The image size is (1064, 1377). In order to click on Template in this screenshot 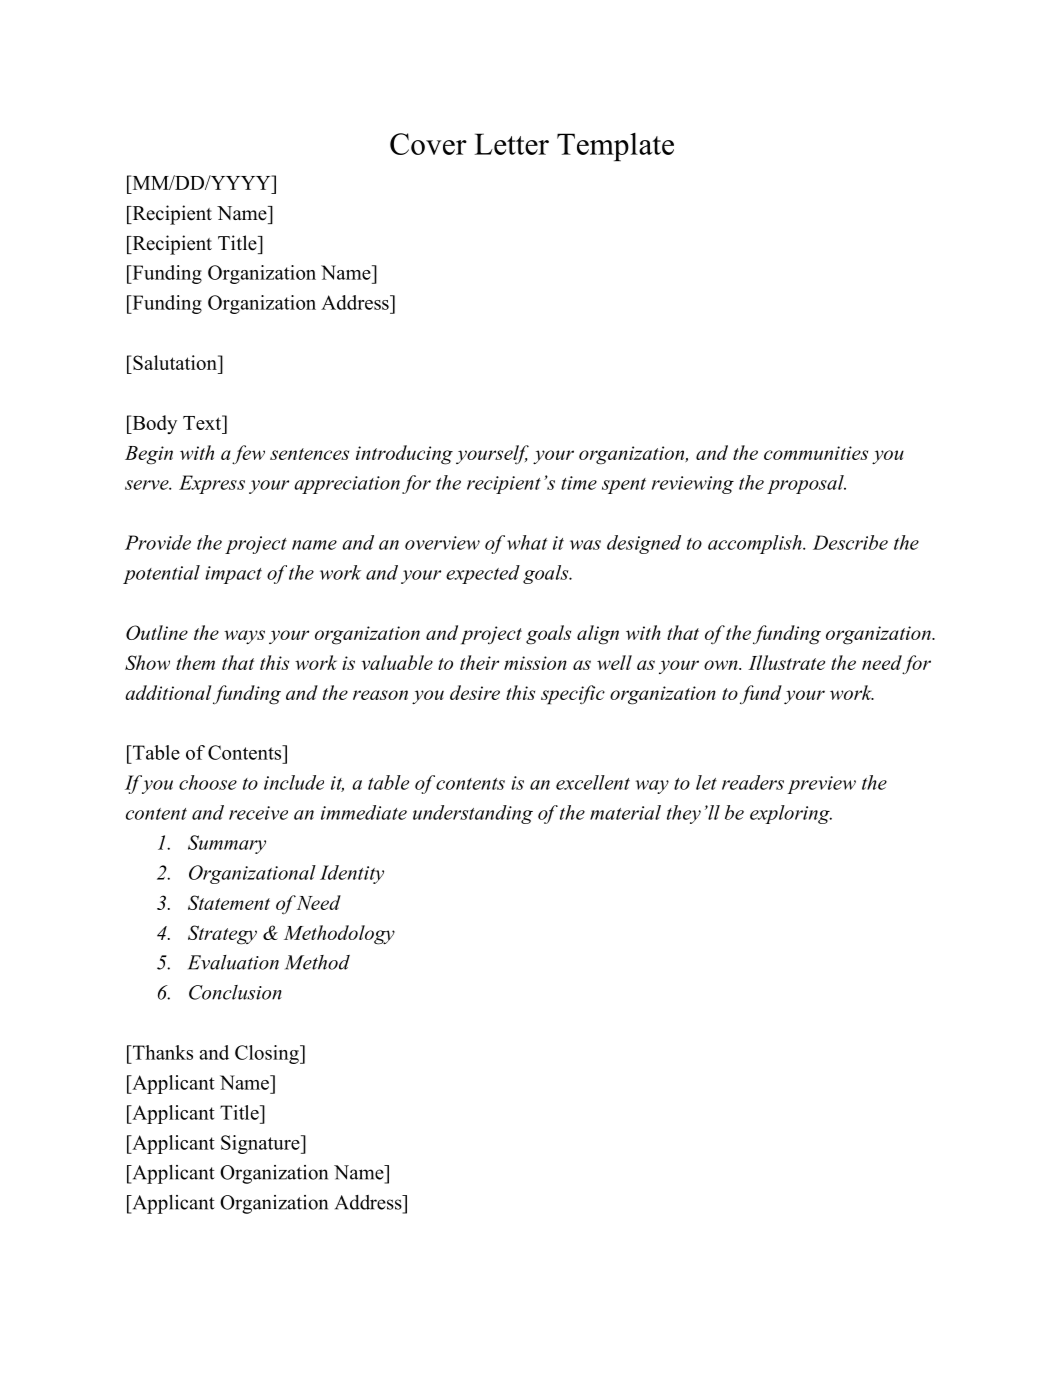, I will do `click(615, 147)`.
